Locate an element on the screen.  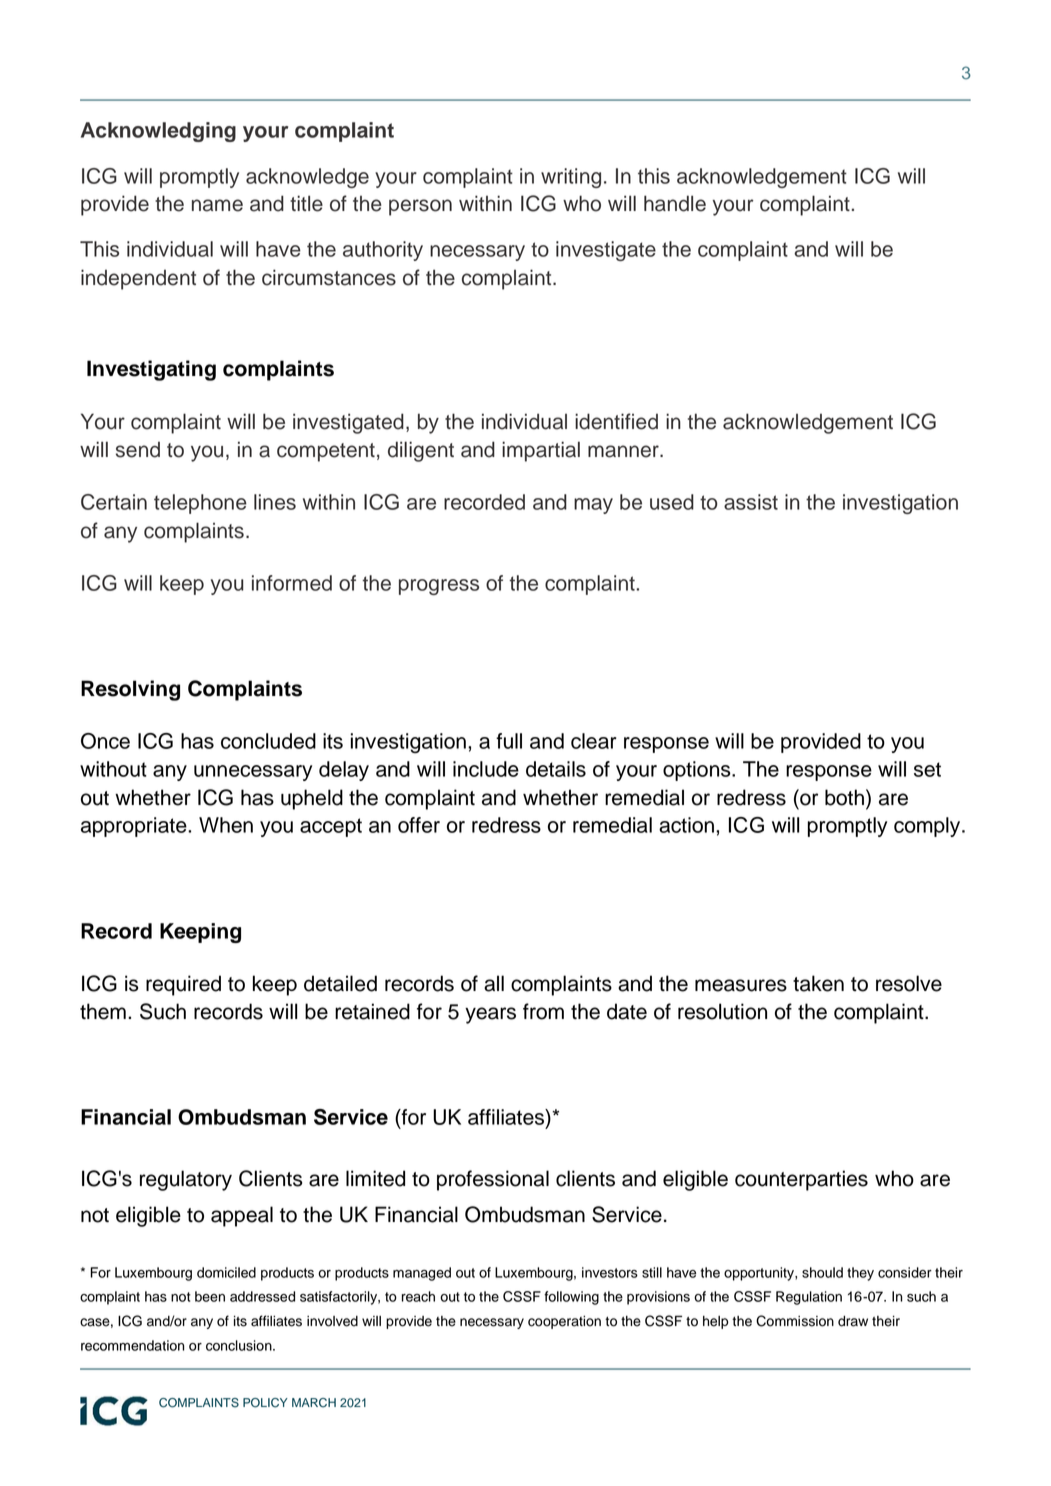
both is located at coordinates (844, 797).
